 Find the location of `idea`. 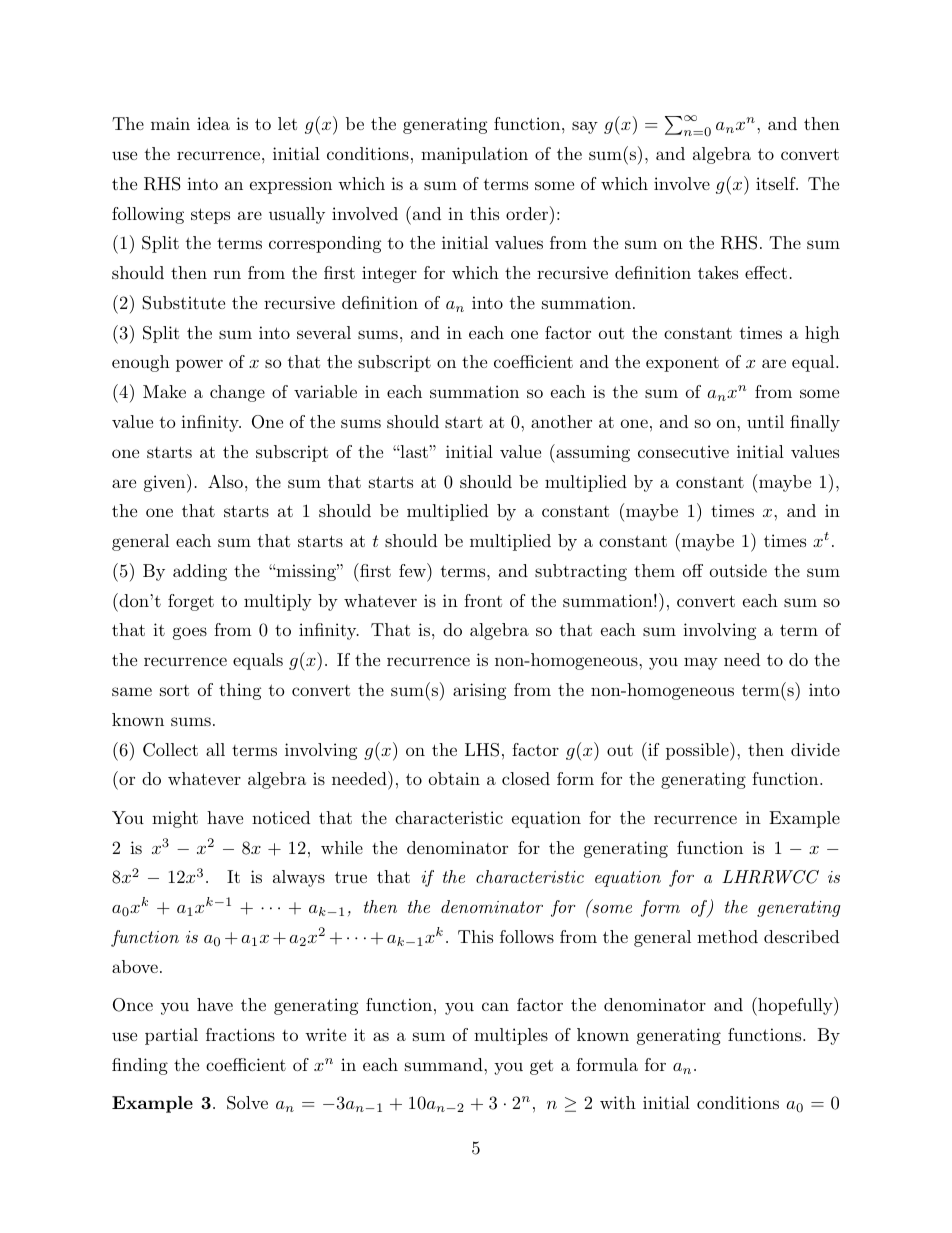

idea is located at coordinates (213, 123).
